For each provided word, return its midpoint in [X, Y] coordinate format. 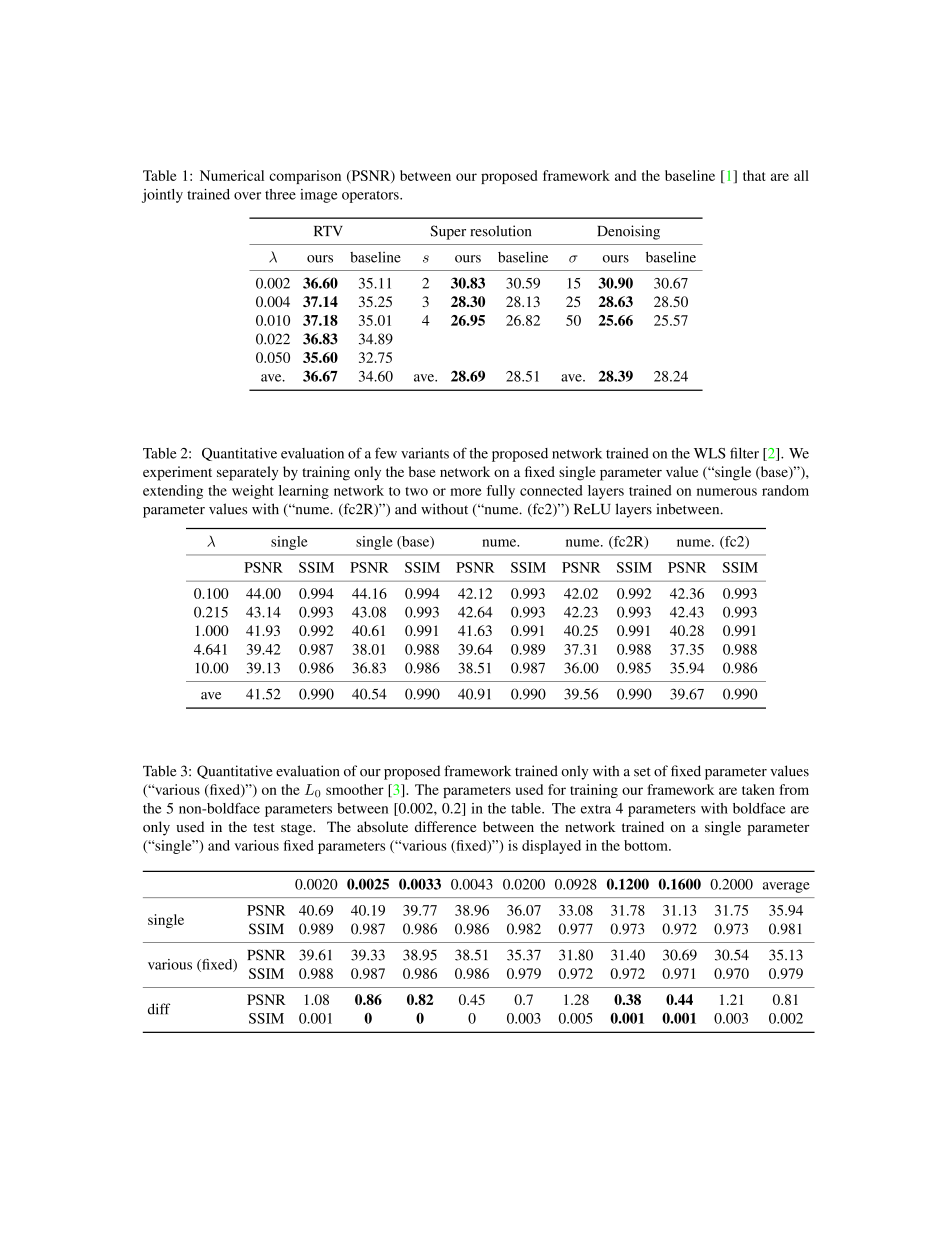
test [264, 827]
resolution [500, 231]
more [466, 492]
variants [425, 453]
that [754, 175]
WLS [710, 453]
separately [247, 473]
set [642, 772]
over [247, 196]
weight [253, 492]
